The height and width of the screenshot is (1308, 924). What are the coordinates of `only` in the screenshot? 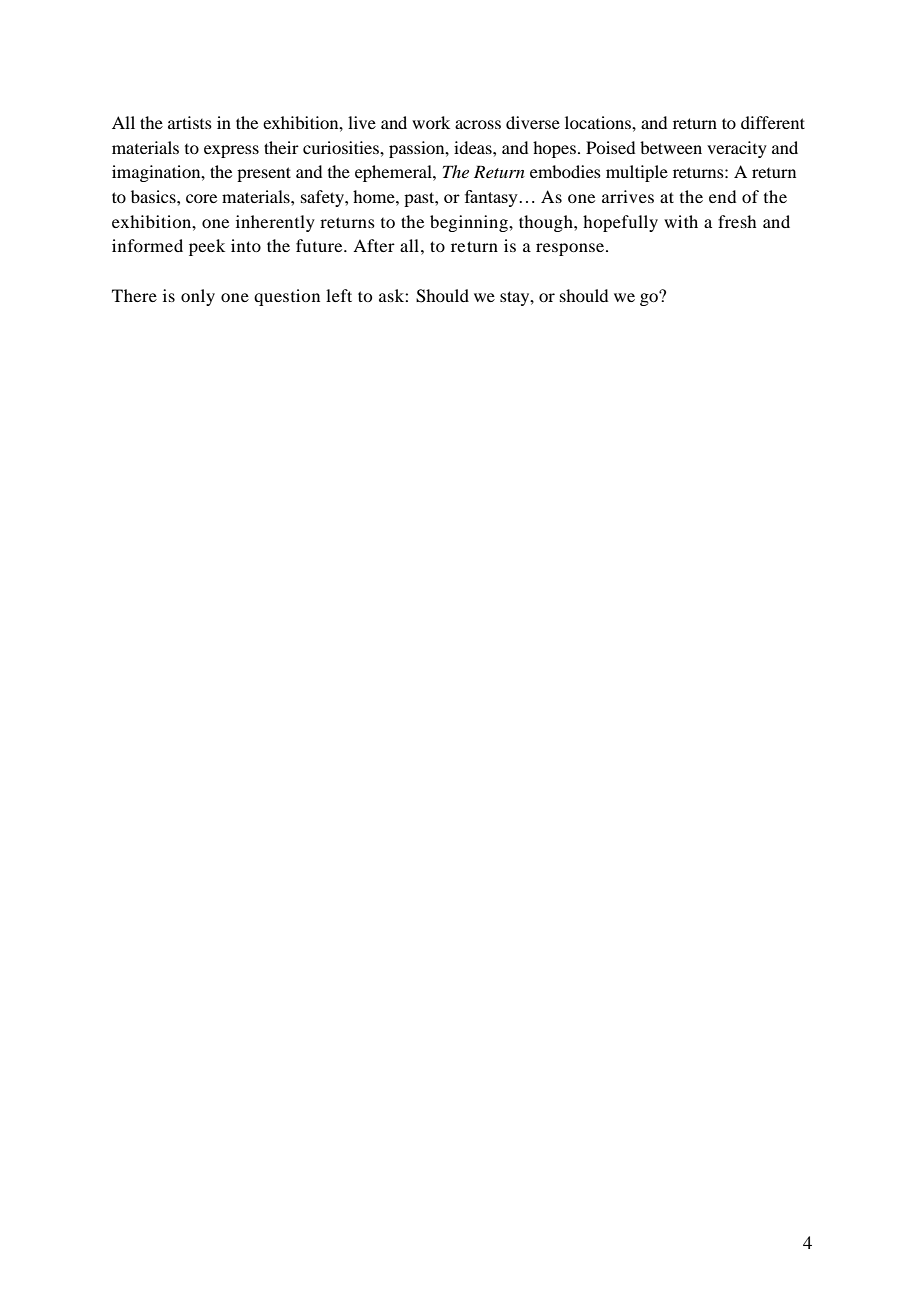 It's located at (198, 297).
